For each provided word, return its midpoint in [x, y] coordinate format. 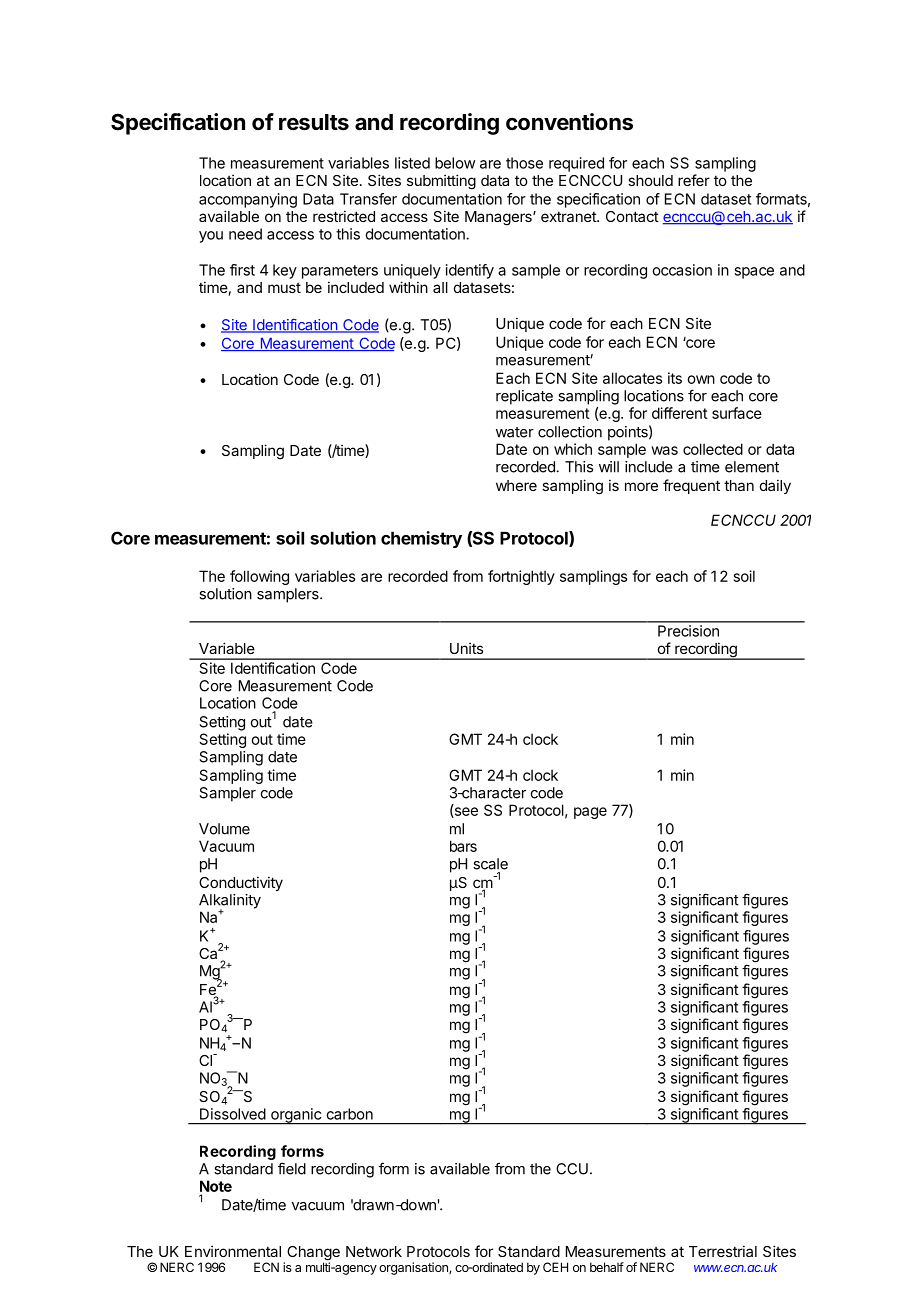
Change [313, 1254]
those [524, 163]
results [314, 122]
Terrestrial [723, 1251]
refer [694, 180]
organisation [414, 1268]
